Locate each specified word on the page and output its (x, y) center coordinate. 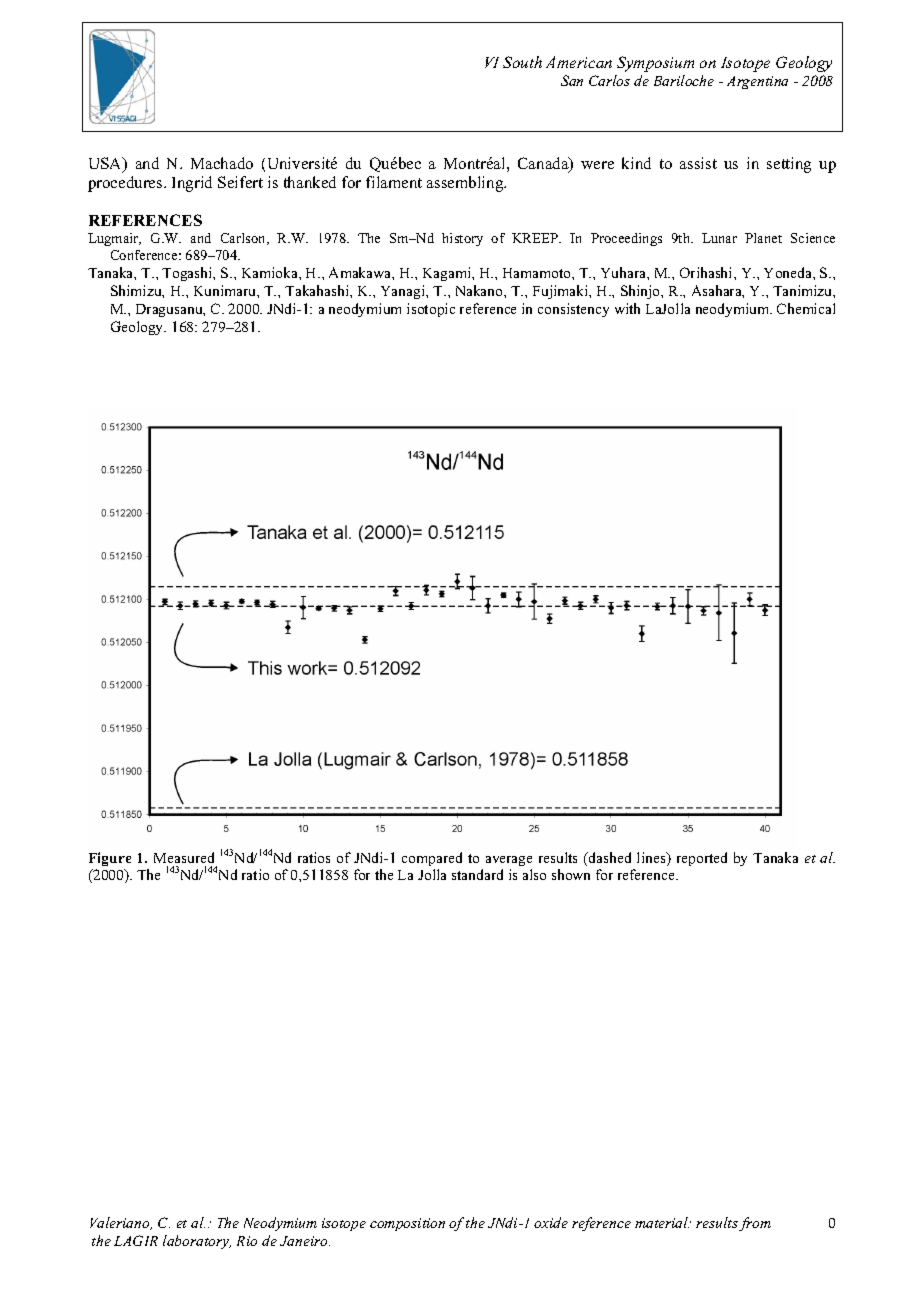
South (522, 62)
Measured (184, 857)
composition (407, 1224)
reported (702, 859)
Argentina (757, 82)
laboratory (197, 1242)
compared (432, 859)
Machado (222, 163)
